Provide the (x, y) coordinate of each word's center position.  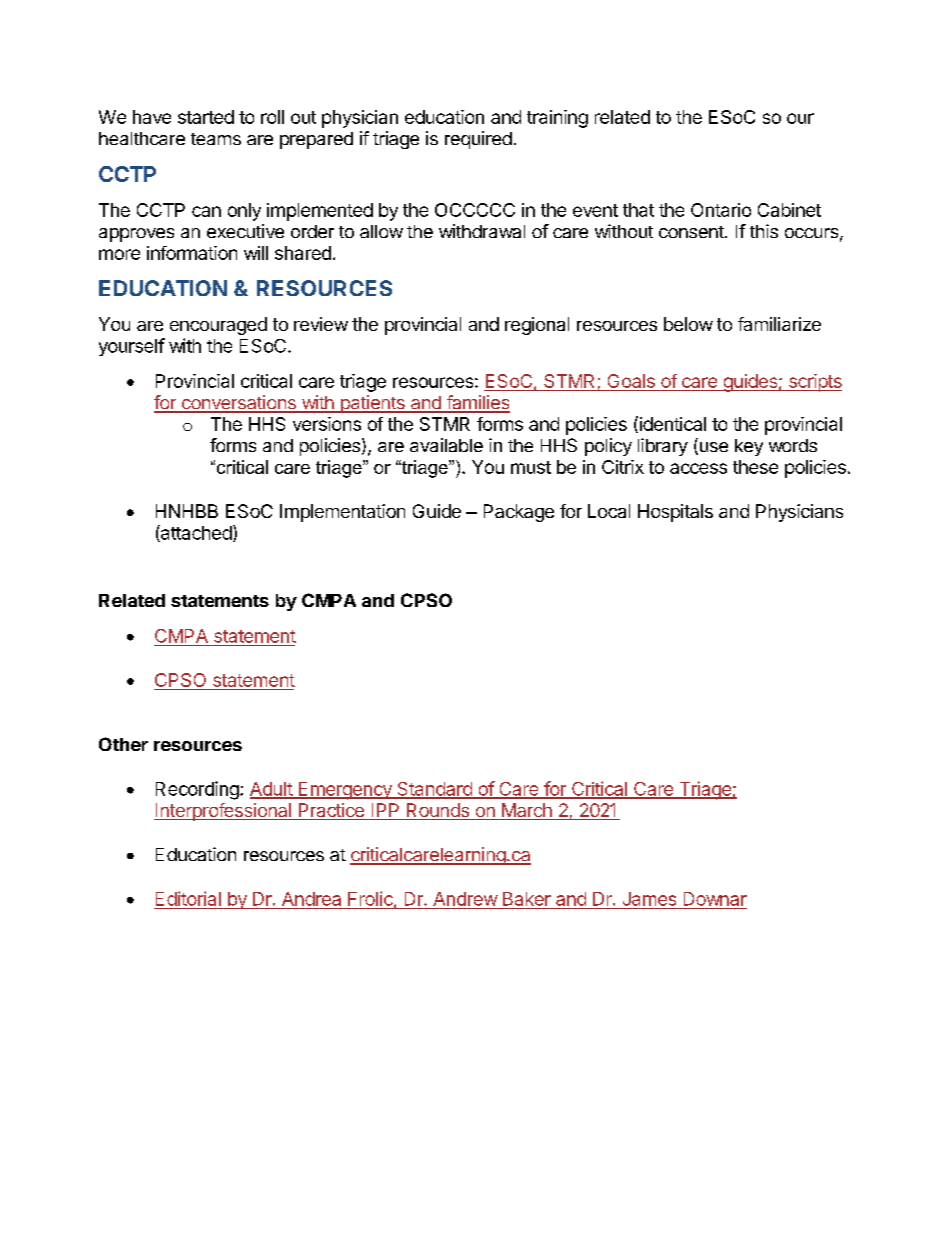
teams (216, 139)
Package (519, 513)
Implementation (342, 513)
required (478, 140)
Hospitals (675, 513)
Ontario (721, 210)
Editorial (188, 898)
